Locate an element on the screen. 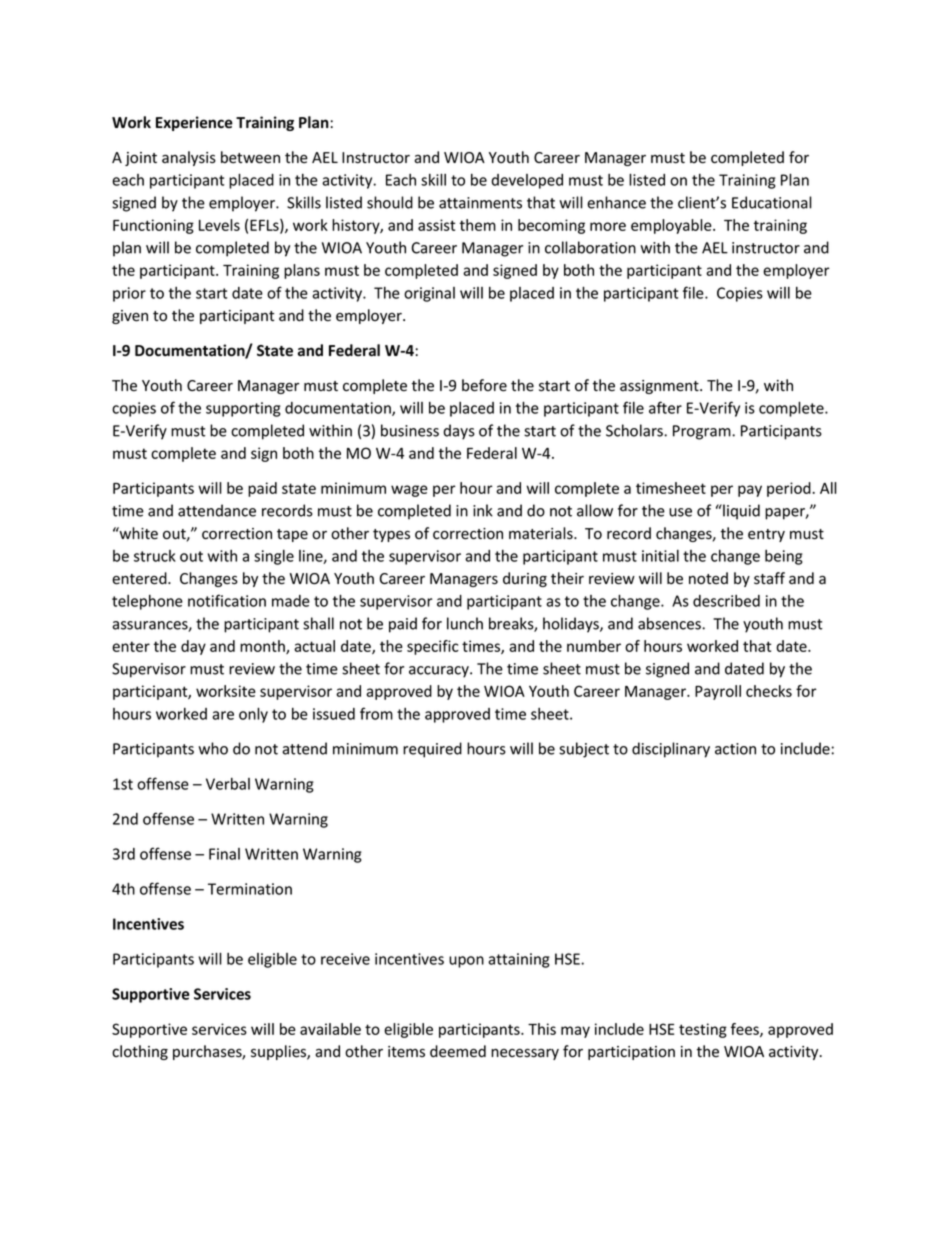 Image resolution: width=952 pixels, height=1233 pixels. deemed is located at coordinates (458, 1051).
